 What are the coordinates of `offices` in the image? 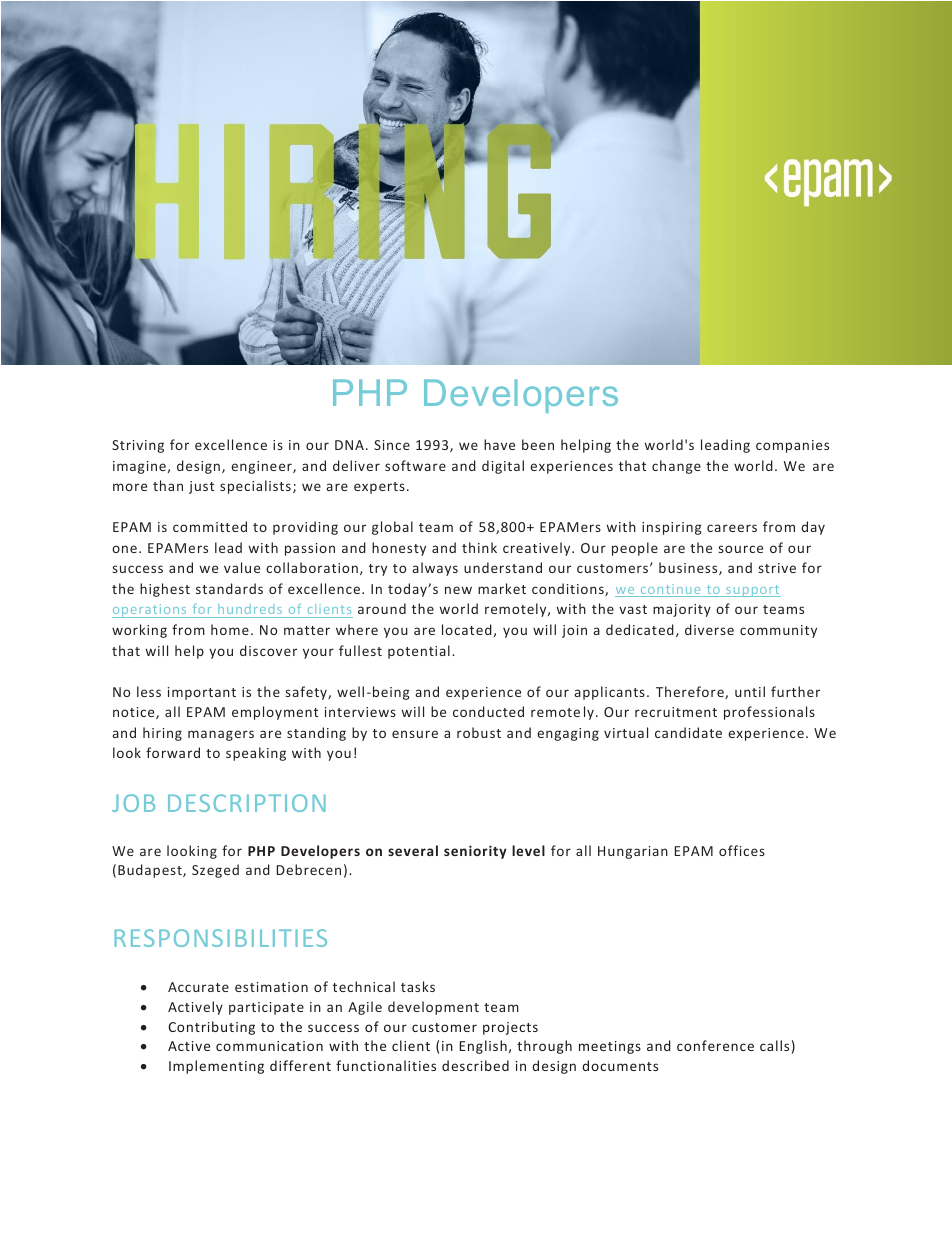 It's located at (742, 850).
